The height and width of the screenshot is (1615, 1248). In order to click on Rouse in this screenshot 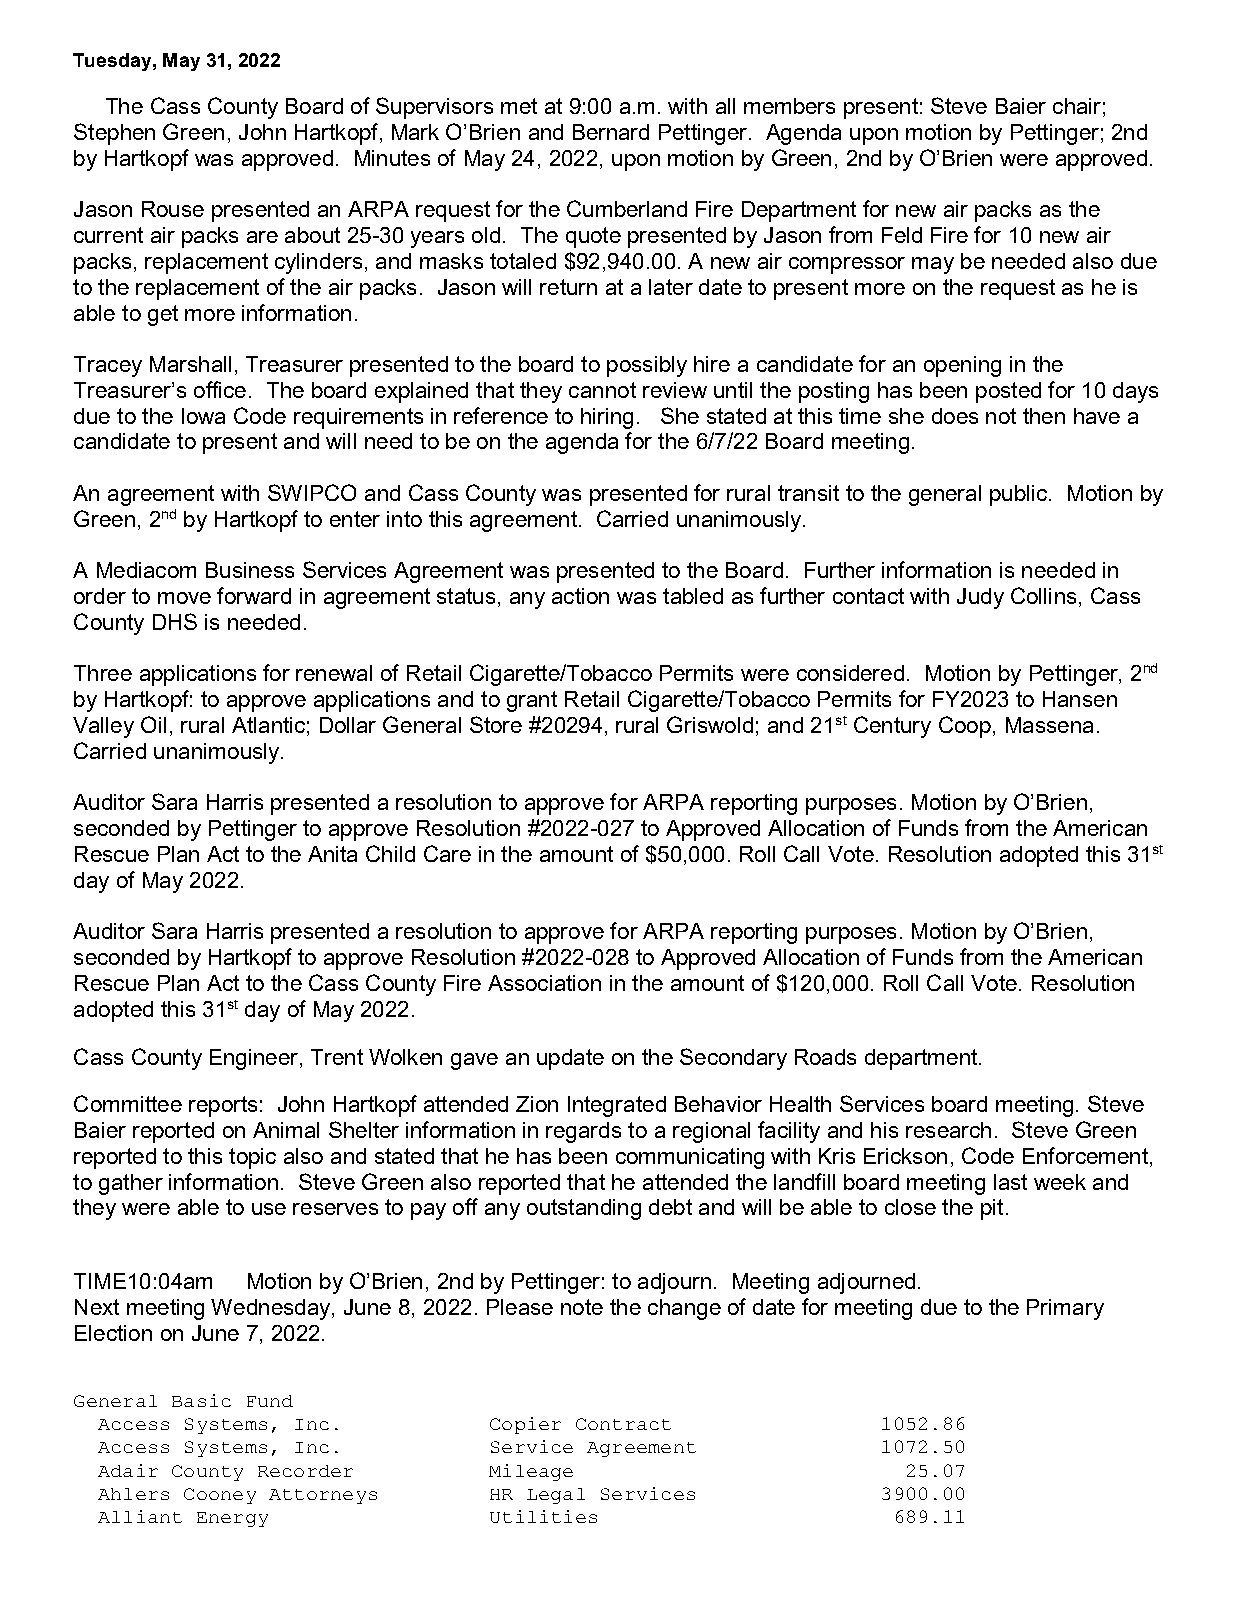, I will do `click(173, 209)`.
